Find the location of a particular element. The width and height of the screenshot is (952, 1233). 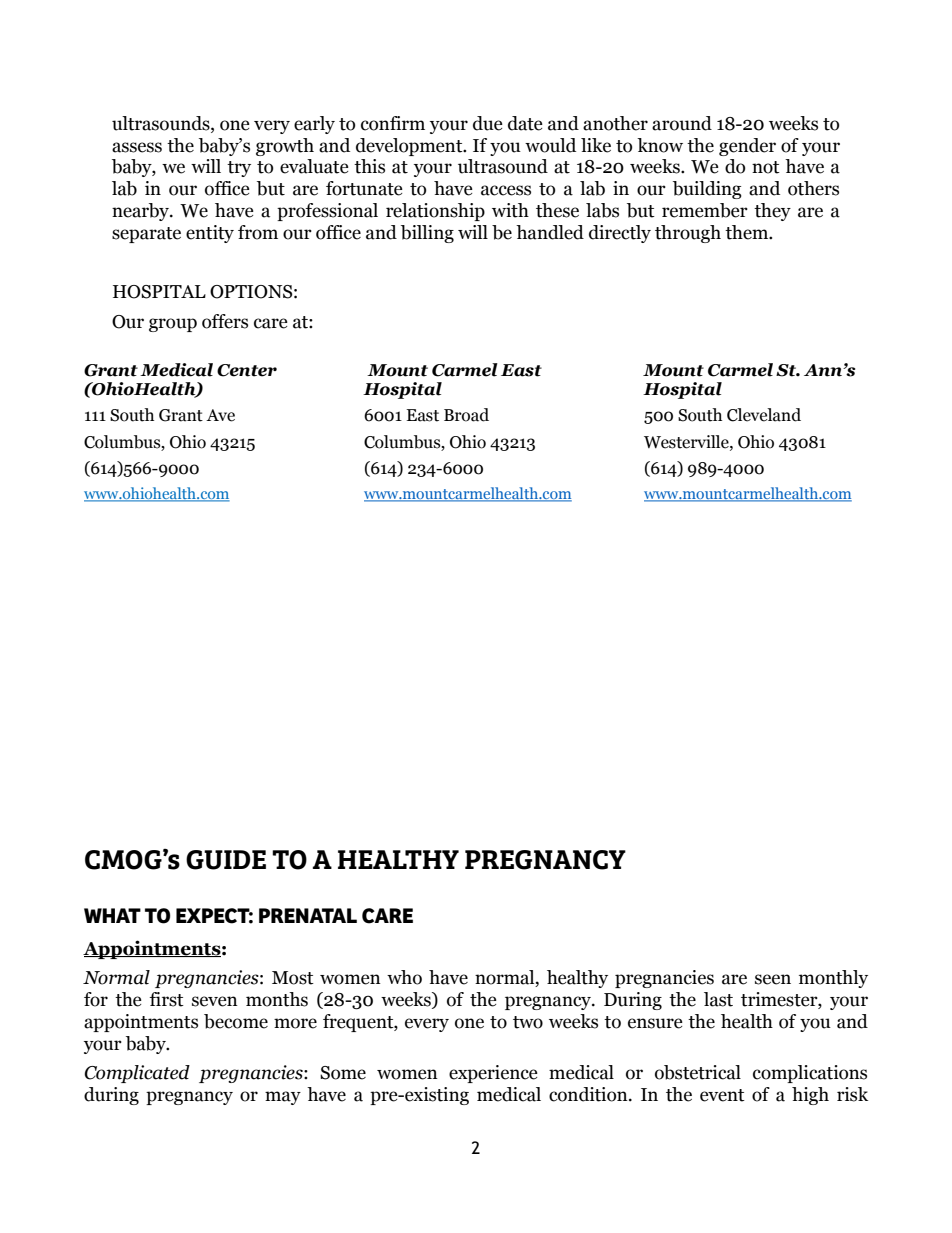

Cleveland is located at coordinates (764, 415).
